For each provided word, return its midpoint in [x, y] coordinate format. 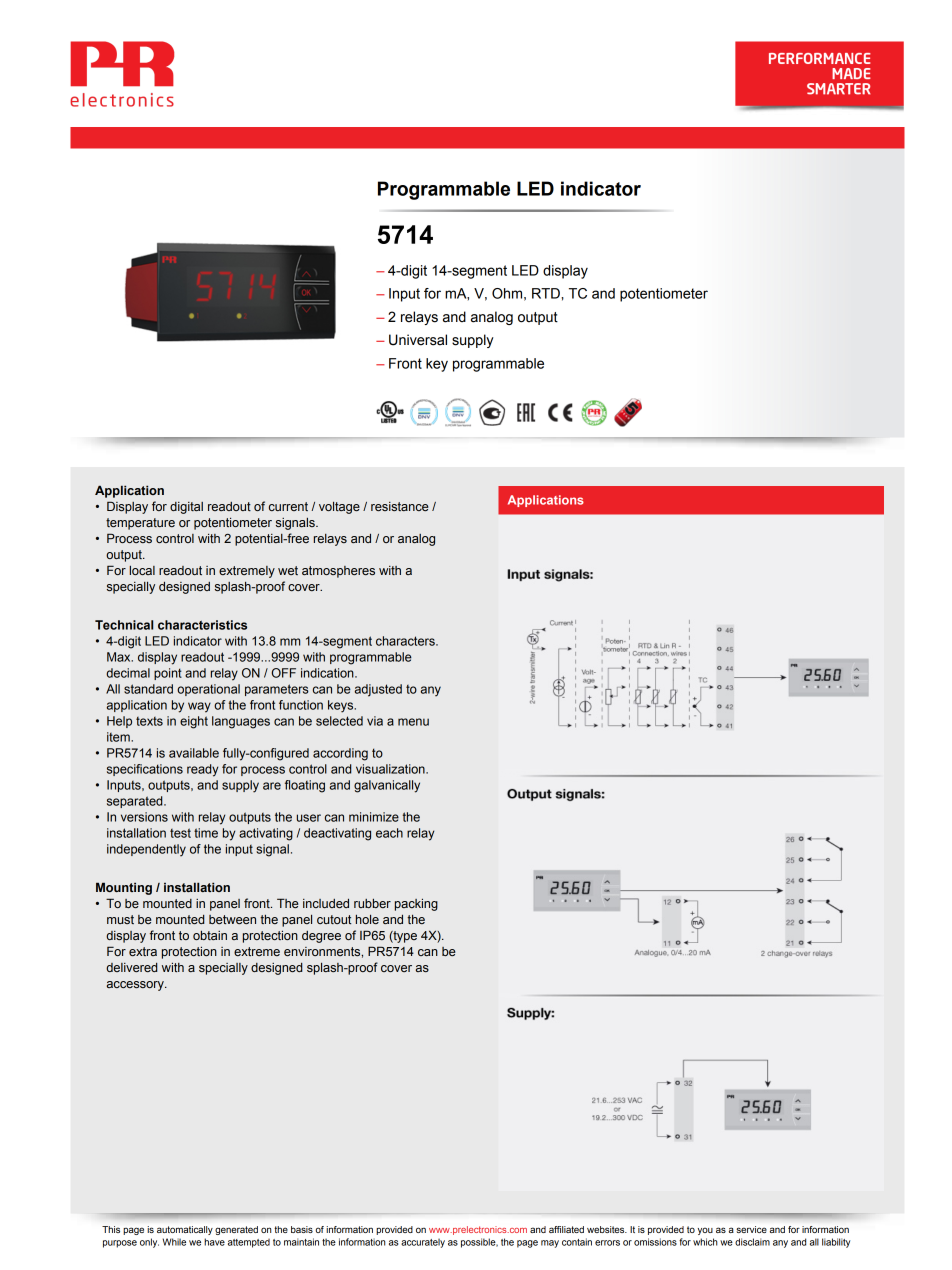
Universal [418, 340]
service [752, 1229]
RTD [547, 293]
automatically [185, 1230]
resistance [400, 506]
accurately [423, 1243]
